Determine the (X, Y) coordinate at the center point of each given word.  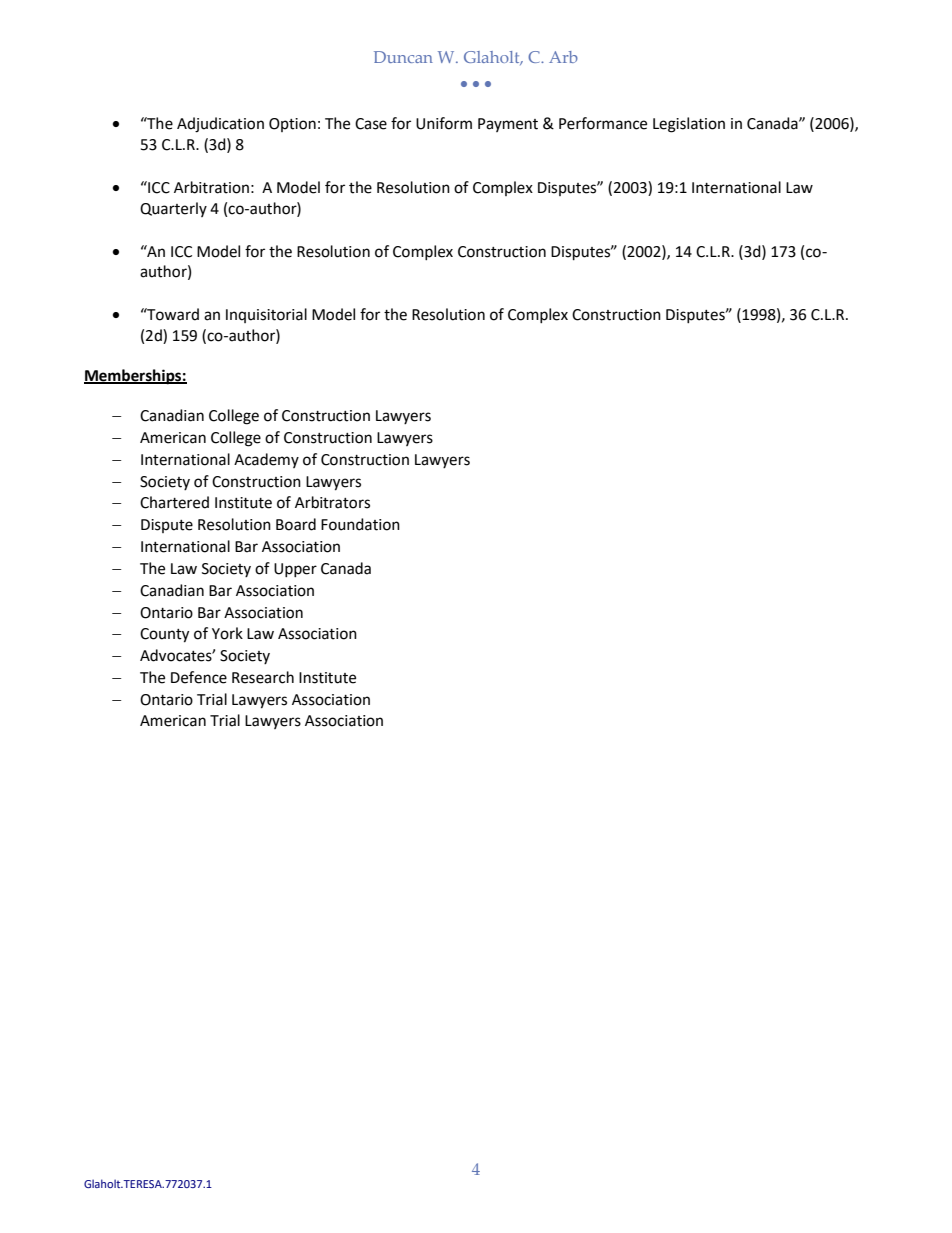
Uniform (444, 123)
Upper (295, 570)
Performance (603, 123)
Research (263, 677)
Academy (266, 460)
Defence (199, 677)
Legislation (689, 125)
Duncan (403, 57)
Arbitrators (332, 502)
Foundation (360, 524)
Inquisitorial (266, 315)
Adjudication (220, 125)
